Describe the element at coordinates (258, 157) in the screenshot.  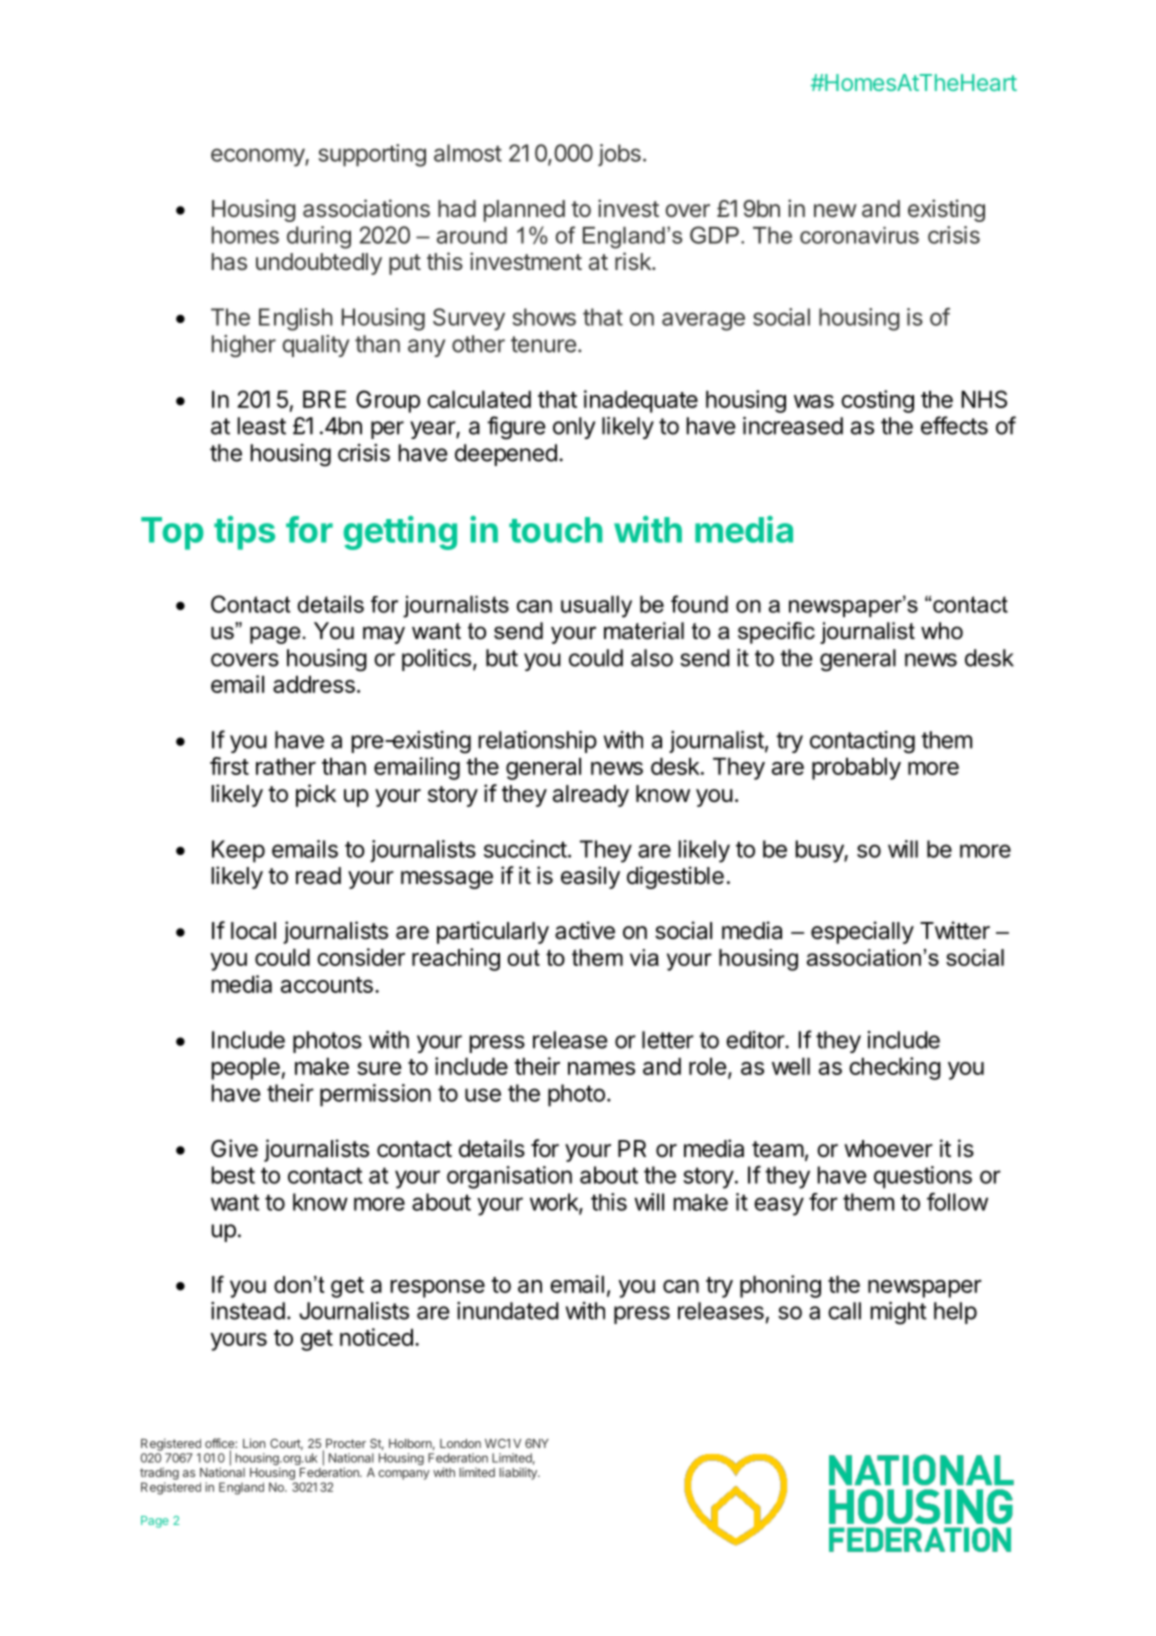
I see `economy` at that location.
